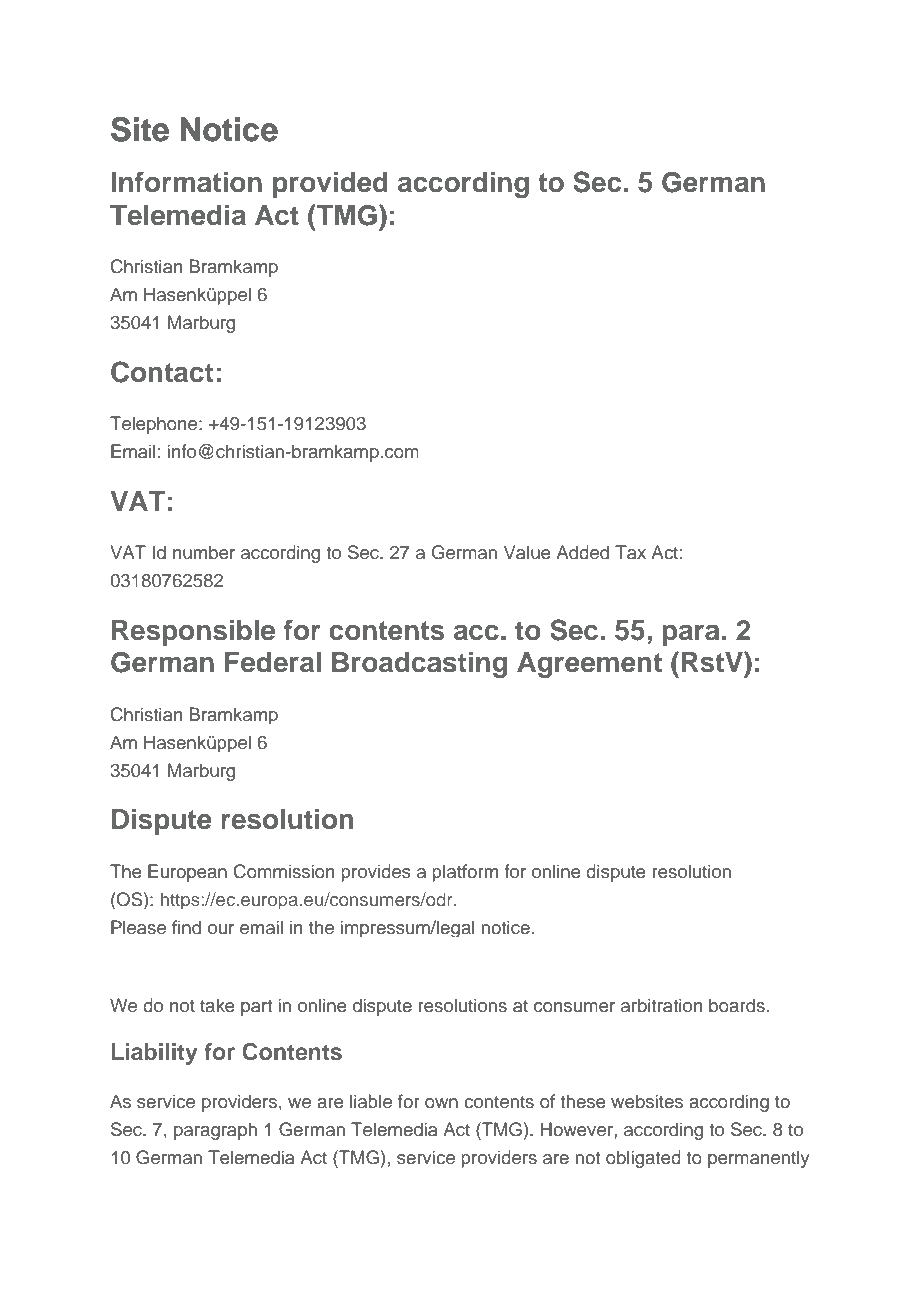 Image resolution: width=924 pixels, height=1308 pixels. What do you see at coordinates (465, 873) in the document?
I see `platform` at bounding box center [465, 873].
